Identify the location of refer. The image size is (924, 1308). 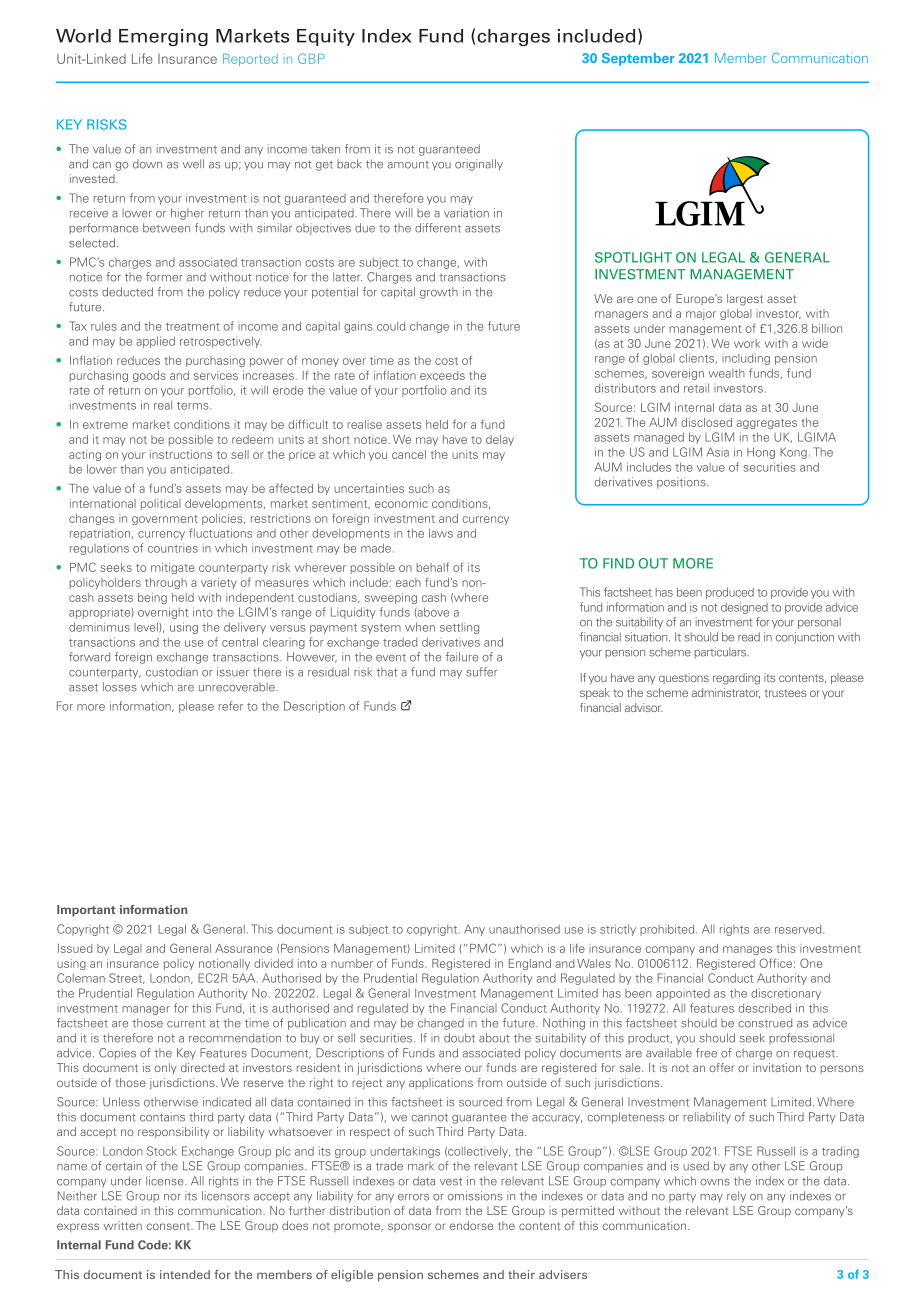
(231, 706).
